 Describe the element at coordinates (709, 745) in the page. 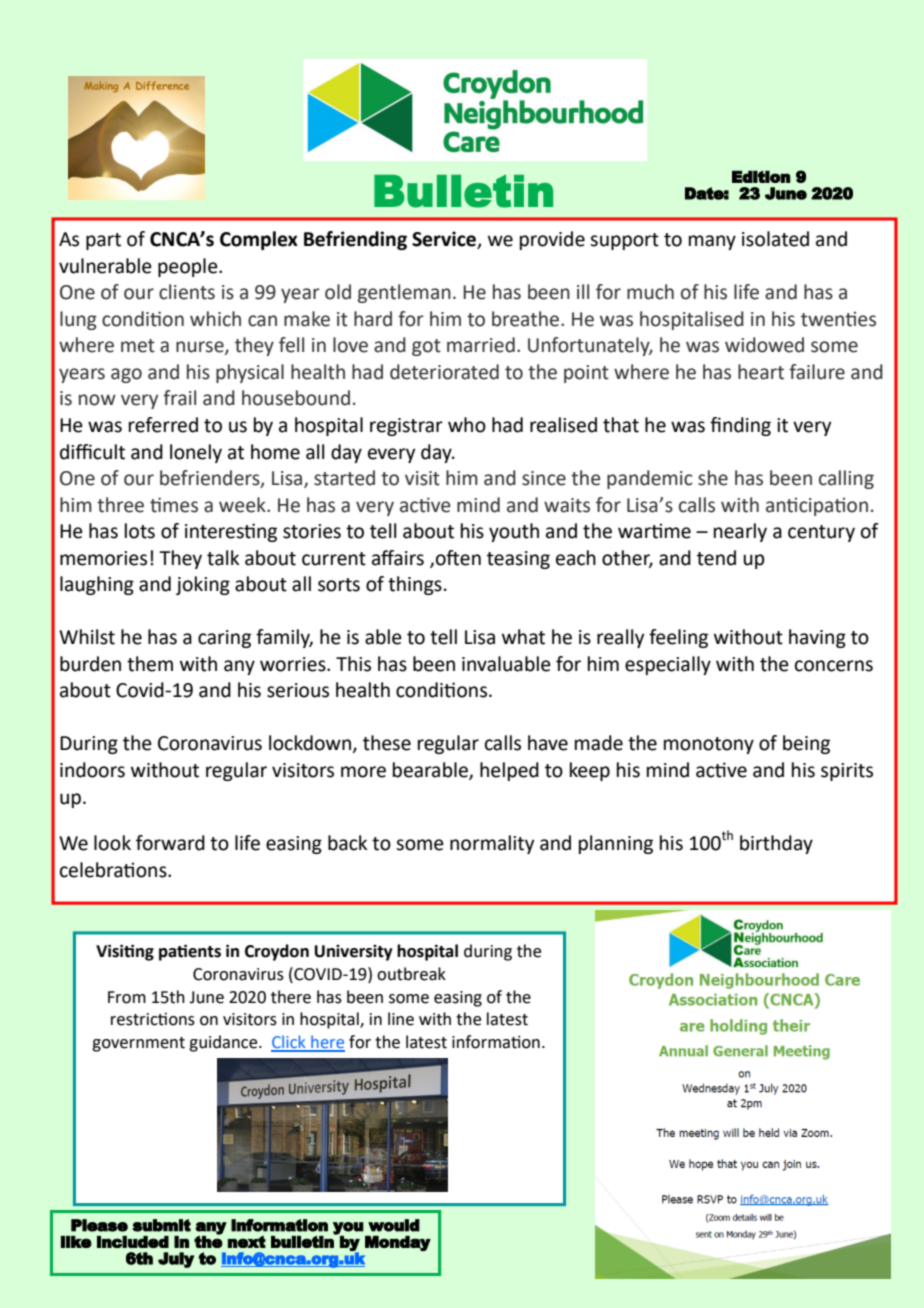

I see `monotony` at that location.
